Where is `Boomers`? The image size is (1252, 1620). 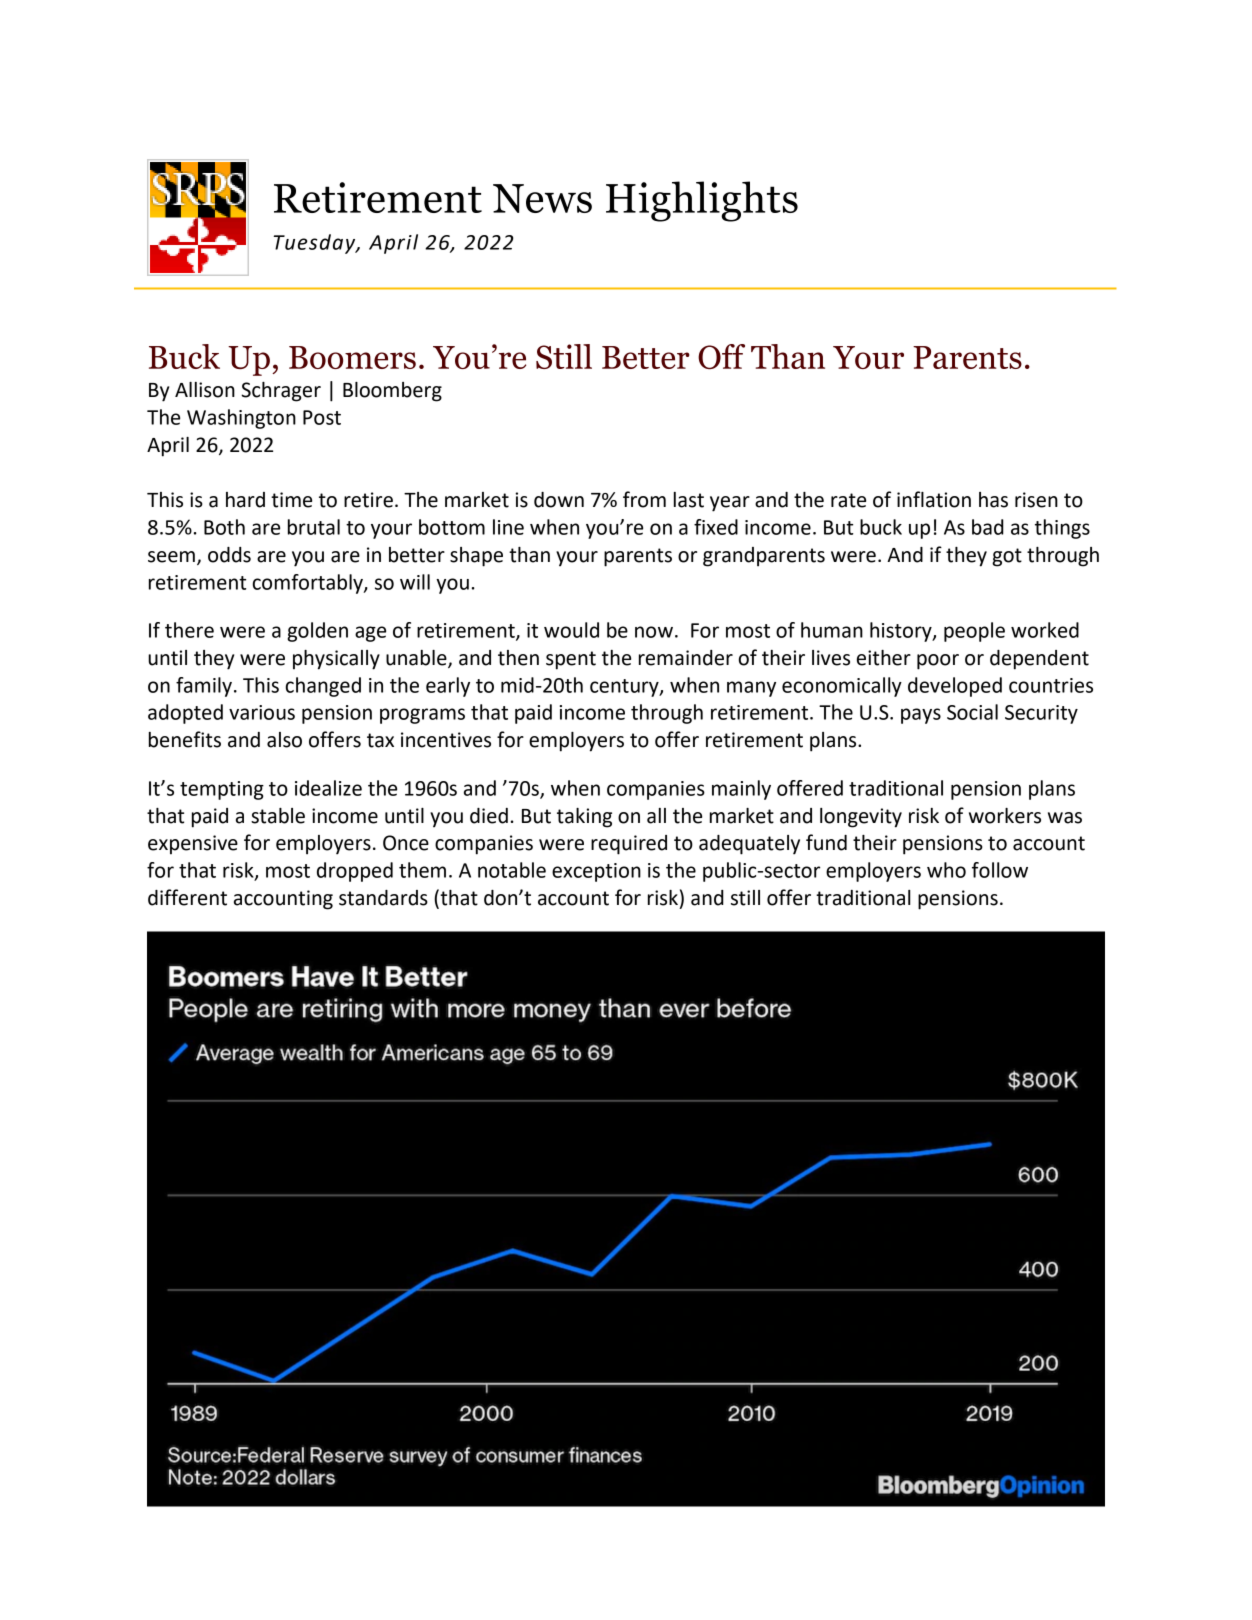 Boomers is located at coordinates (352, 357).
